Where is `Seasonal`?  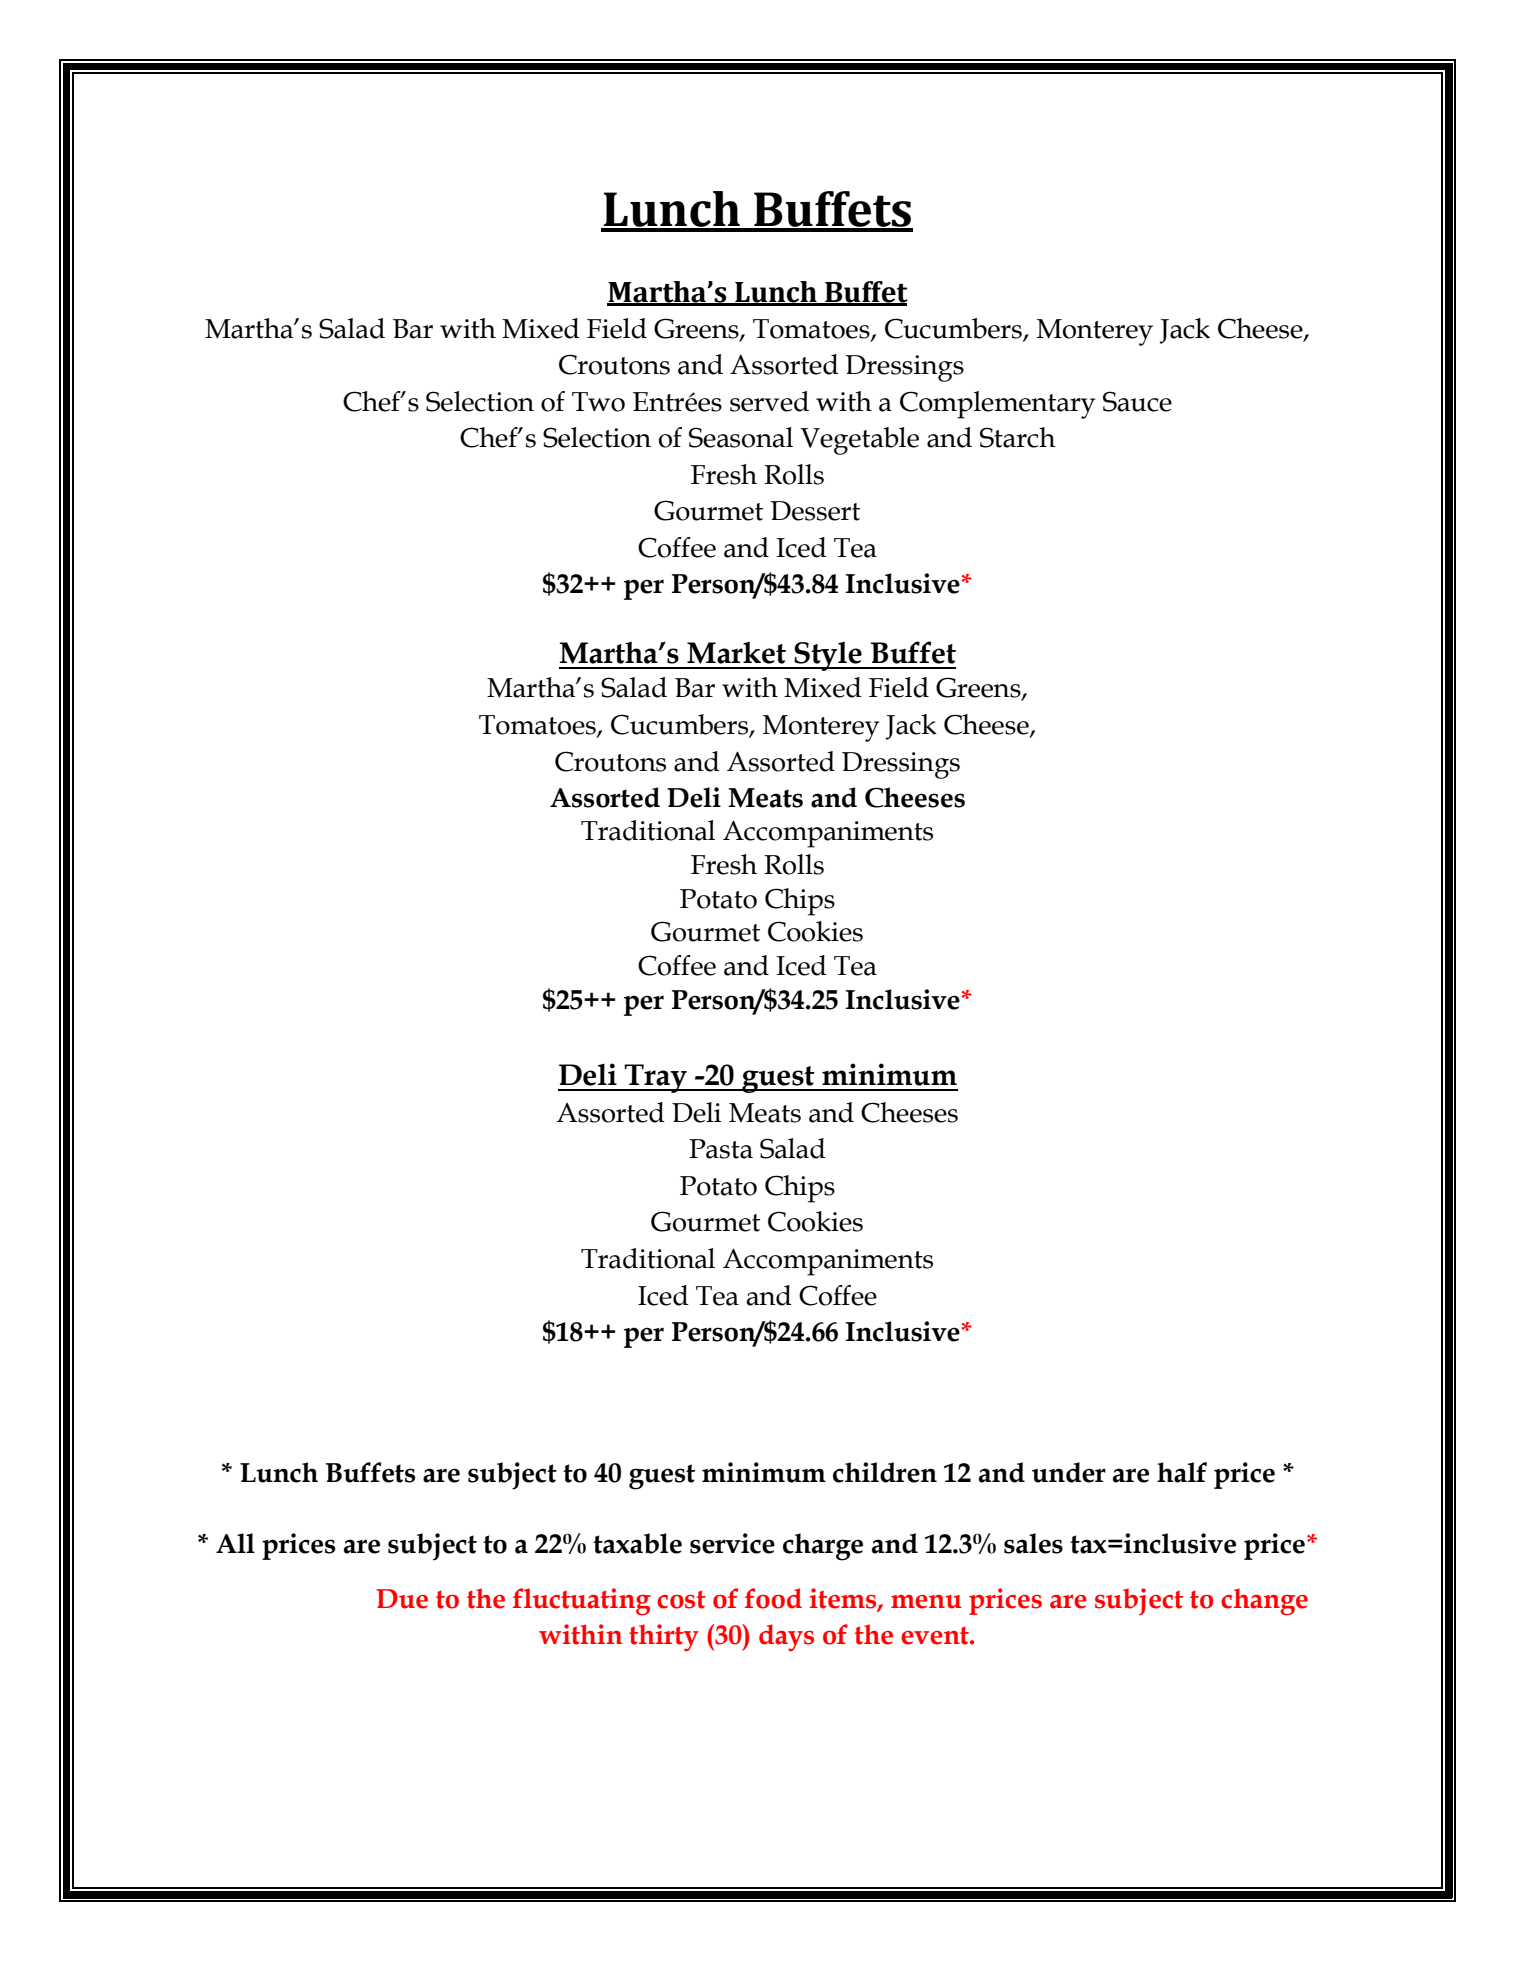 Seasonal is located at coordinates (741, 437).
